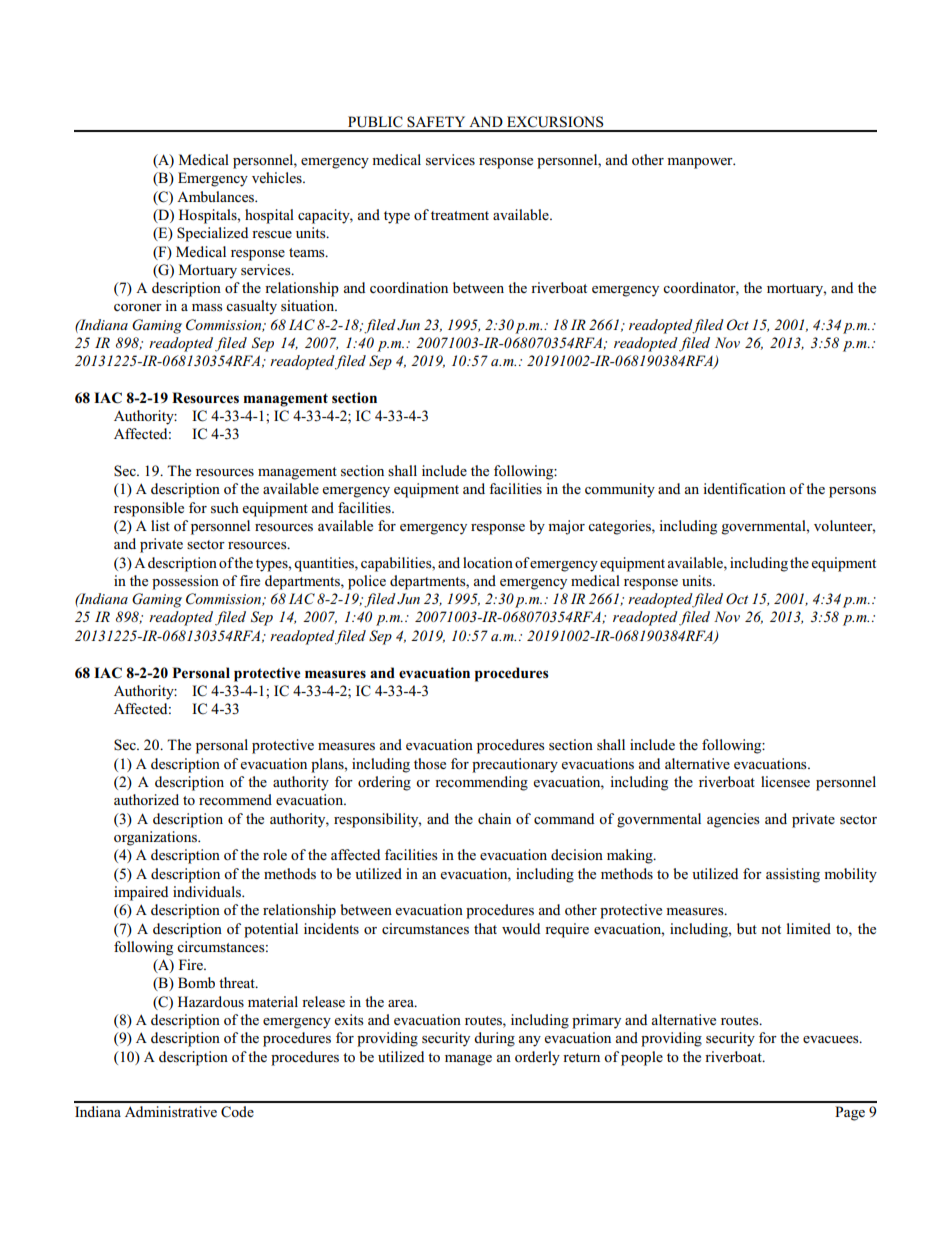 Image resolution: width=952 pixels, height=1233 pixels. What do you see at coordinates (207, 308) in the image?
I see `mass` at bounding box center [207, 308].
